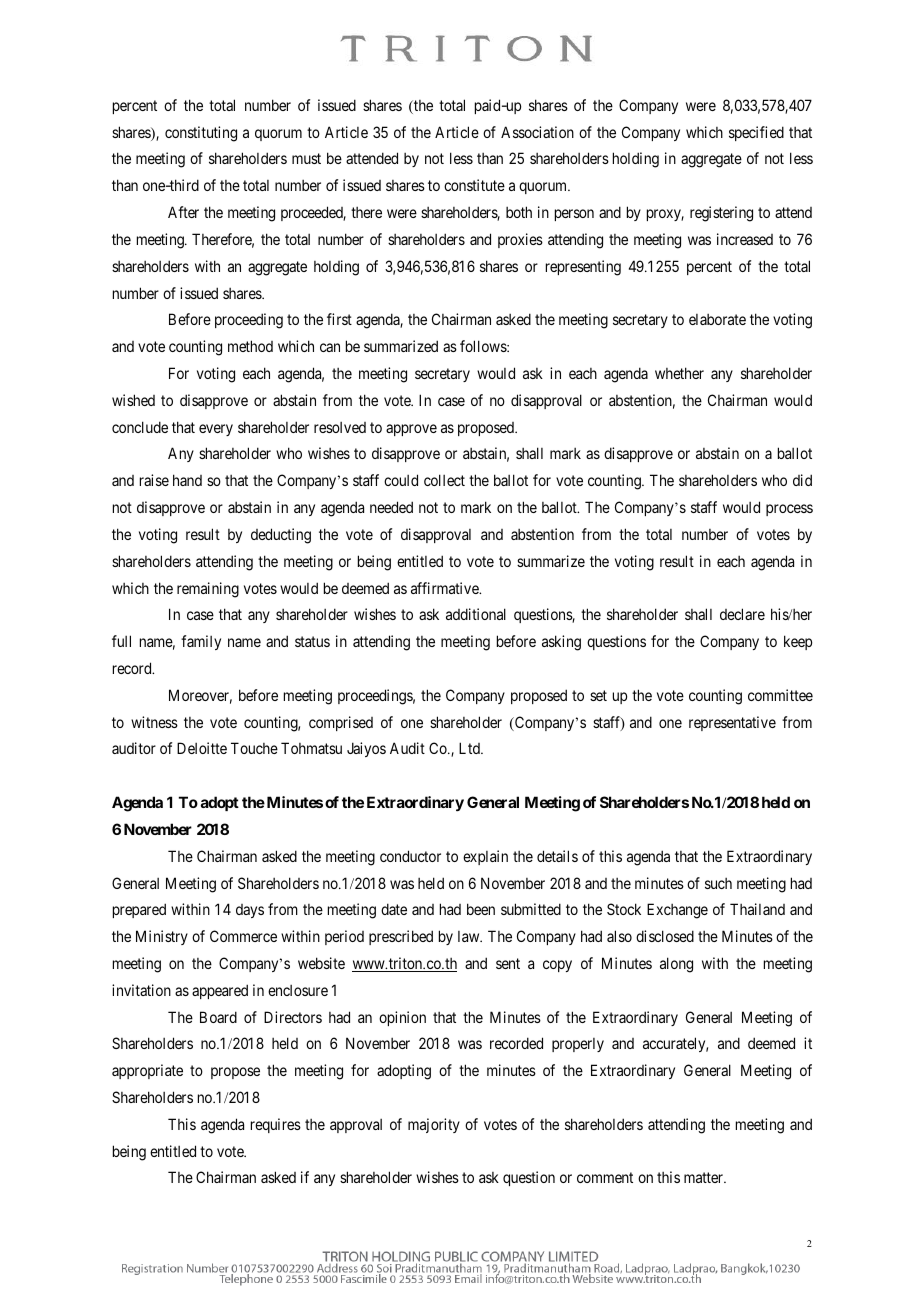  What do you see at coordinates (434, 1125) in the screenshot?
I see `majority` at bounding box center [434, 1125].
